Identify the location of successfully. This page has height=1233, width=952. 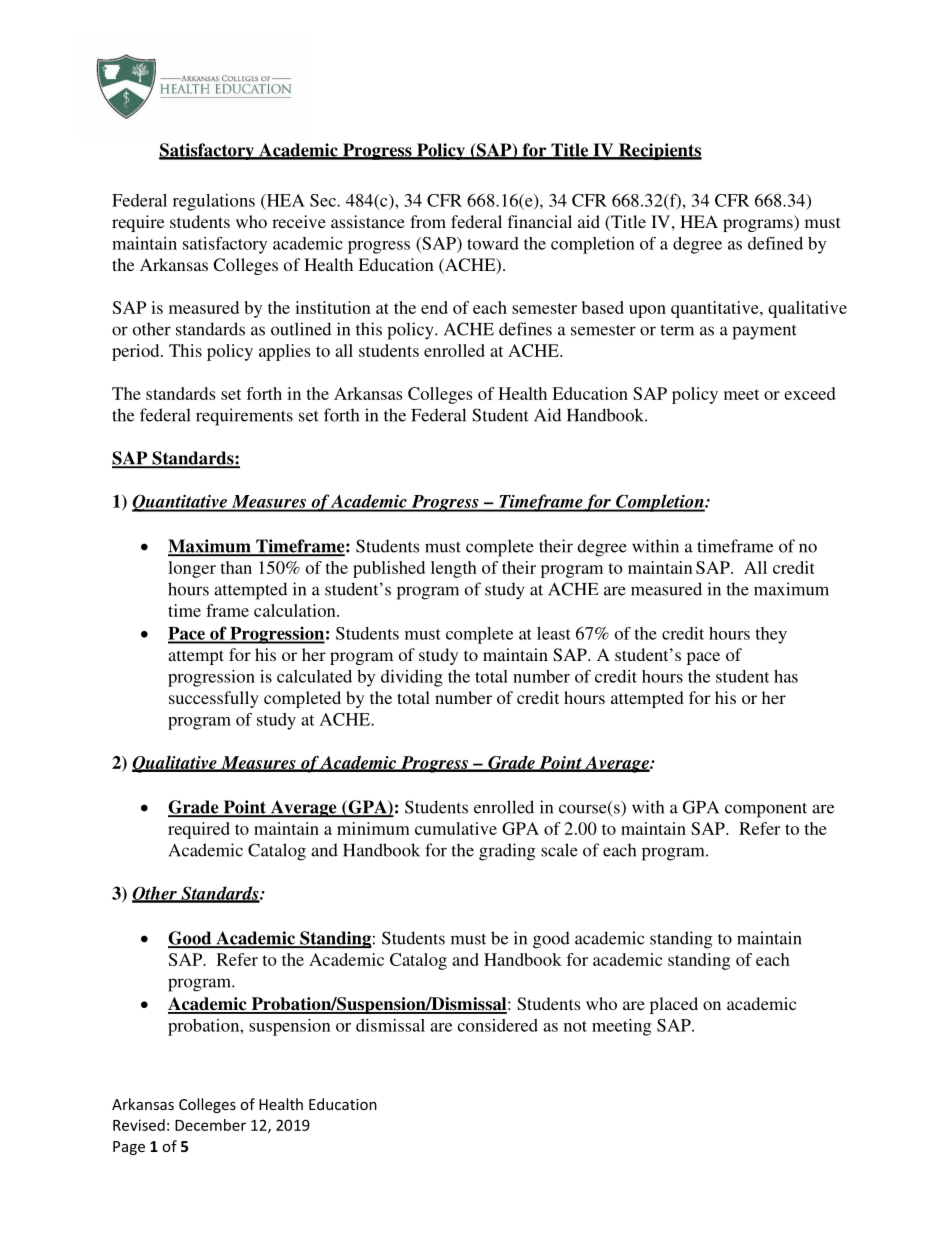
(214, 699).
